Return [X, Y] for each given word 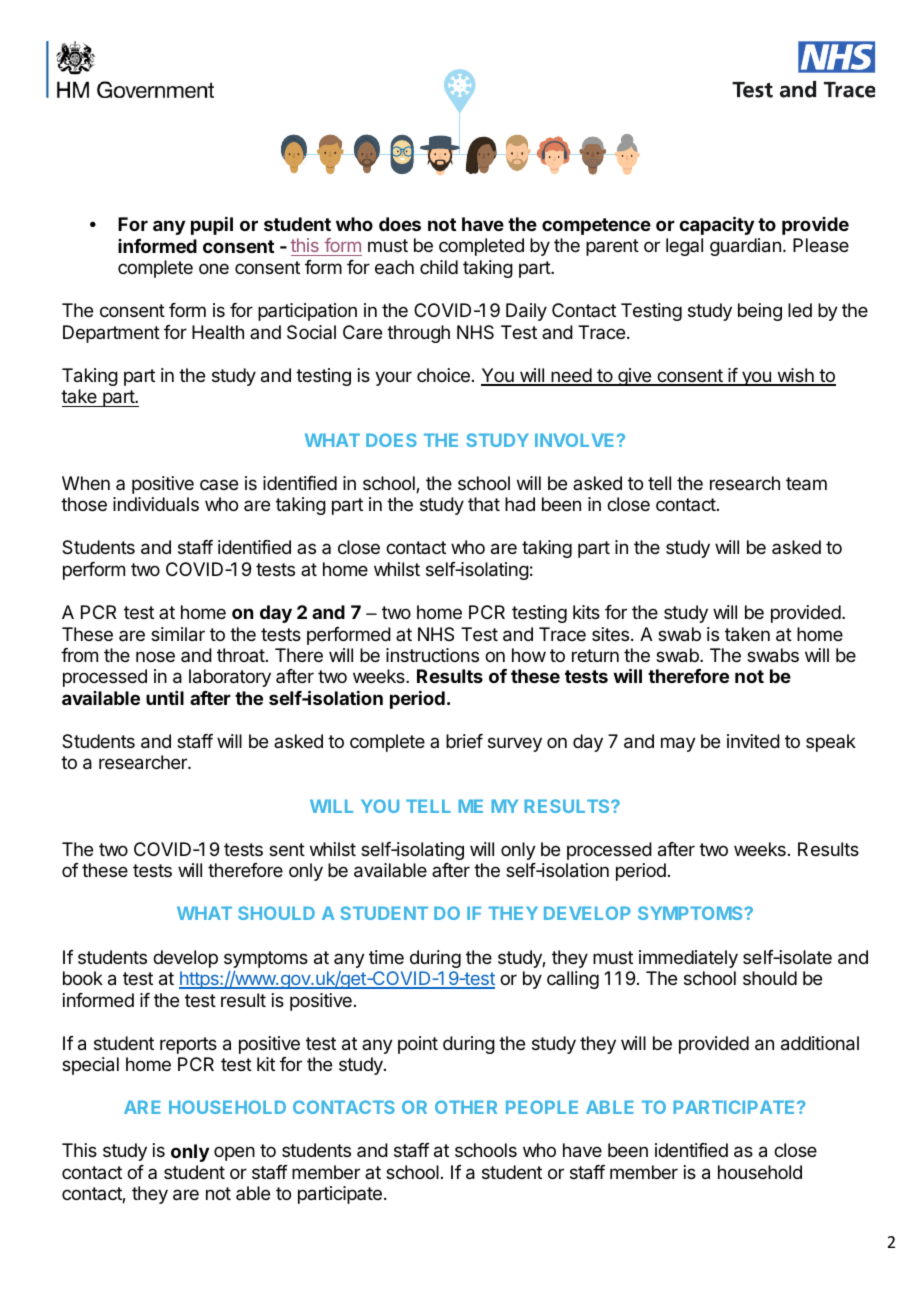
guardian [745, 247]
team [806, 484]
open [234, 1153]
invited [753, 741]
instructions [432, 655]
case [219, 484]
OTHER [466, 1107]
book [83, 978]
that [484, 504]
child [439, 267]
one [214, 268]
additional [820, 1043]
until [165, 698]
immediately [688, 959]
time [386, 957]
